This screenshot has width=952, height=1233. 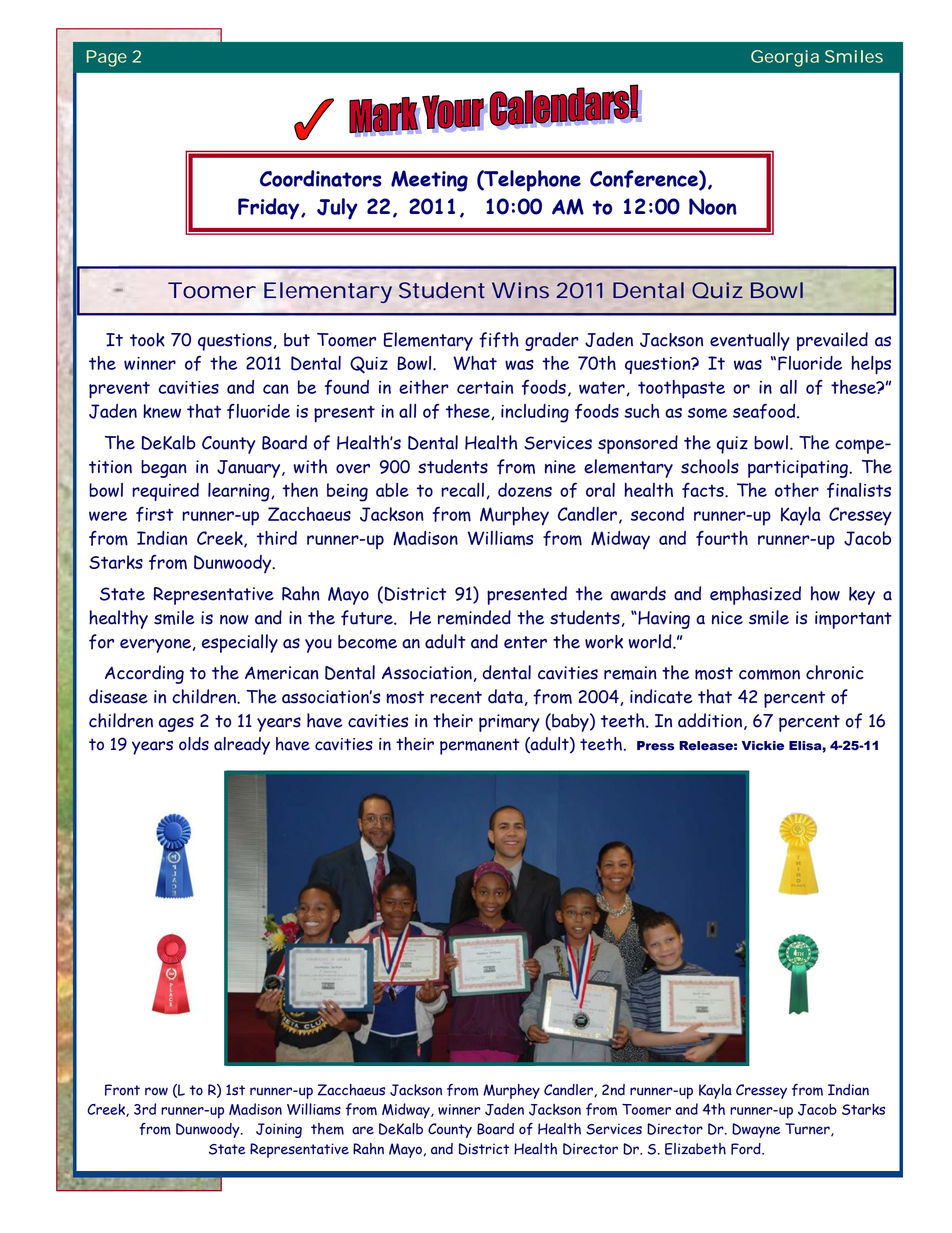 I want to click on now, so click(x=234, y=620).
